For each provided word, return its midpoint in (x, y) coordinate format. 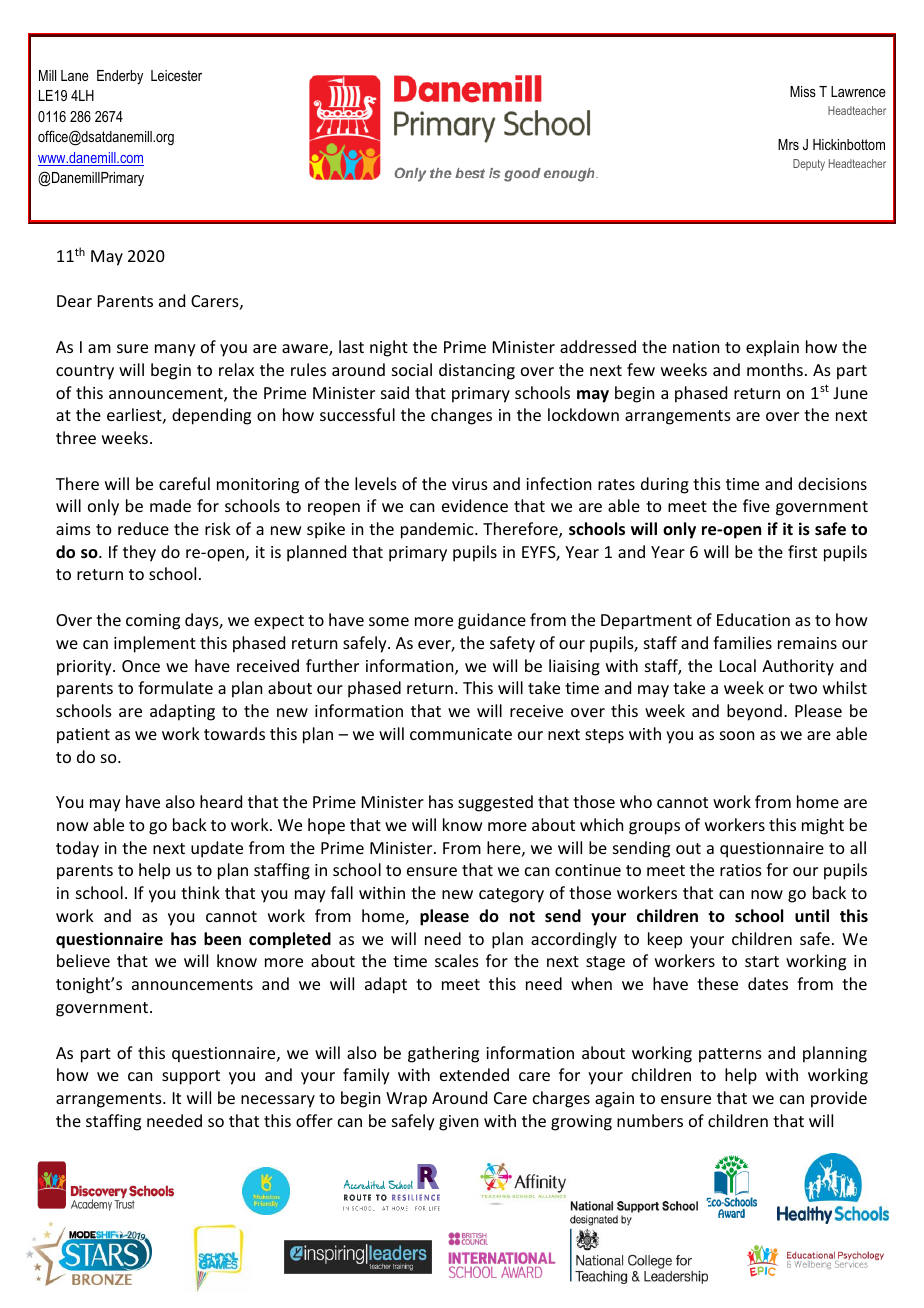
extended (474, 1074)
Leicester (176, 75)
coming (153, 622)
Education (753, 619)
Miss (803, 91)
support (191, 1077)
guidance (492, 621)
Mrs (788, 144)
